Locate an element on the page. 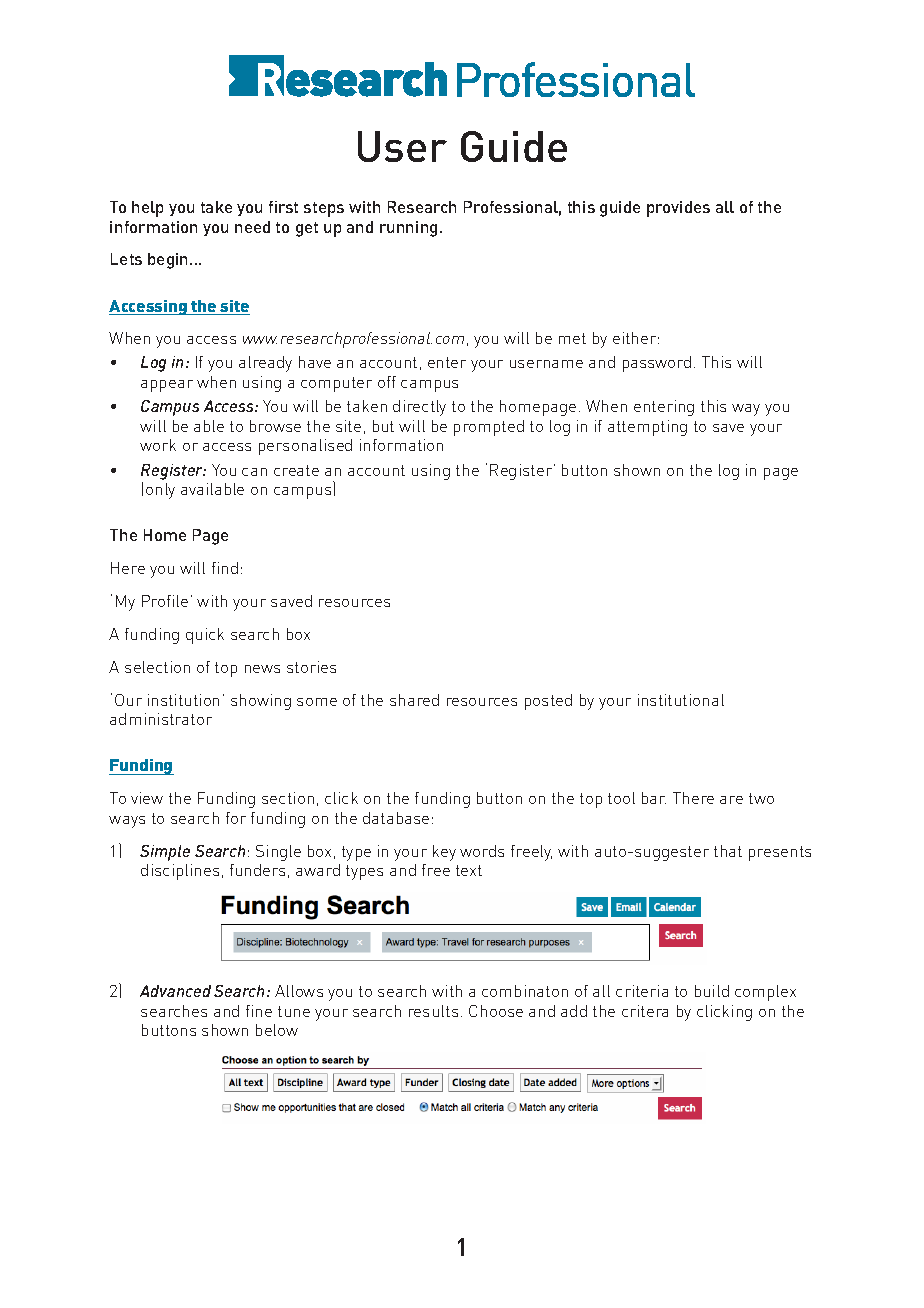  need is located at coordinates (252, 227).
